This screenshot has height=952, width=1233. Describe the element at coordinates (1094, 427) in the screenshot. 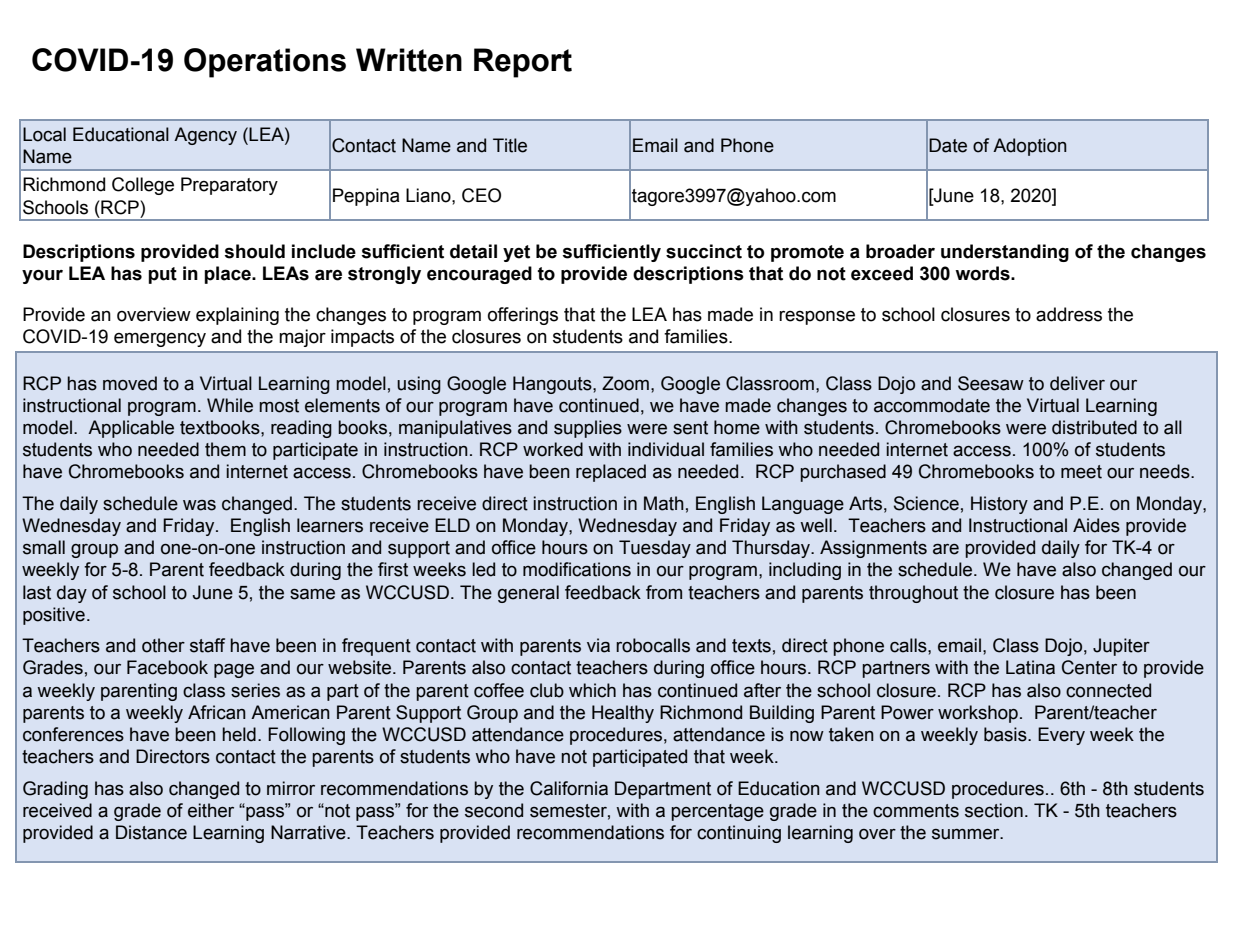

I see `distributed` at that location.
